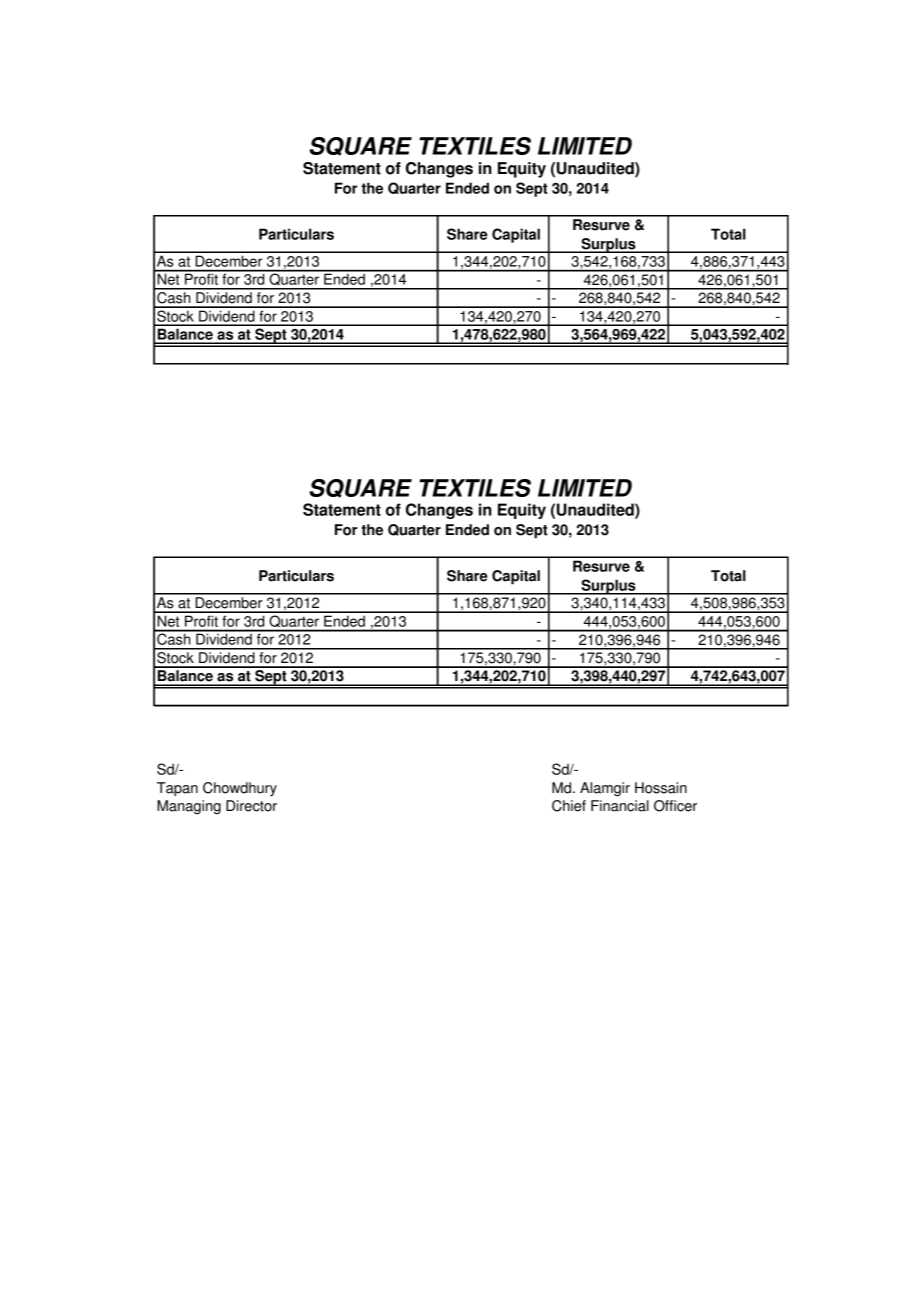 The width and height of the screenshot is (924, 1309). Describe the element at coordinates (675, 806) in the screenshot. I see `Officer` at that location.
